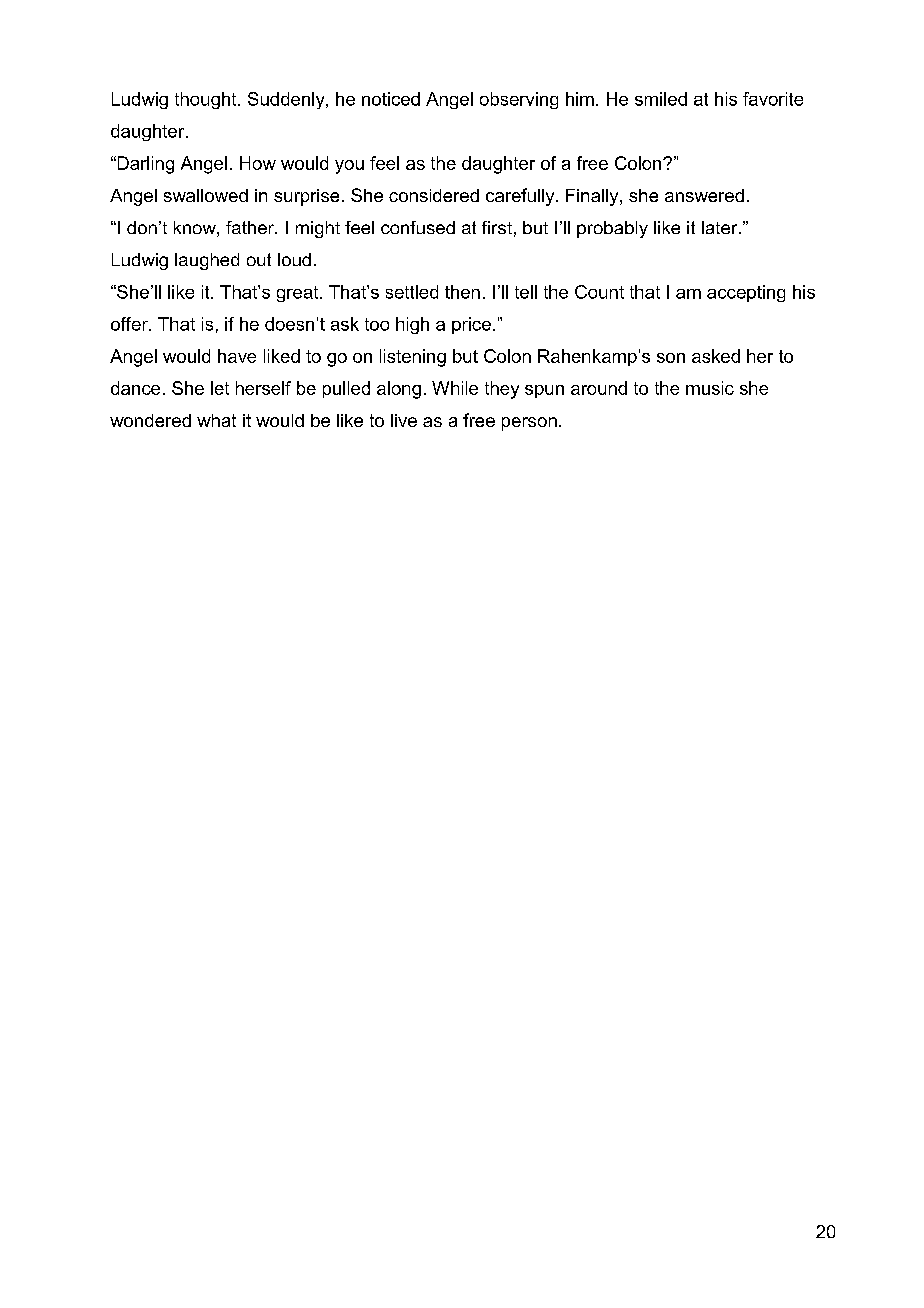 This screenshot has height=1308, width=924. What do you see at coordinates (207, 100) in the screenshot?
I see `thought` at bounding box center [207, 100].
